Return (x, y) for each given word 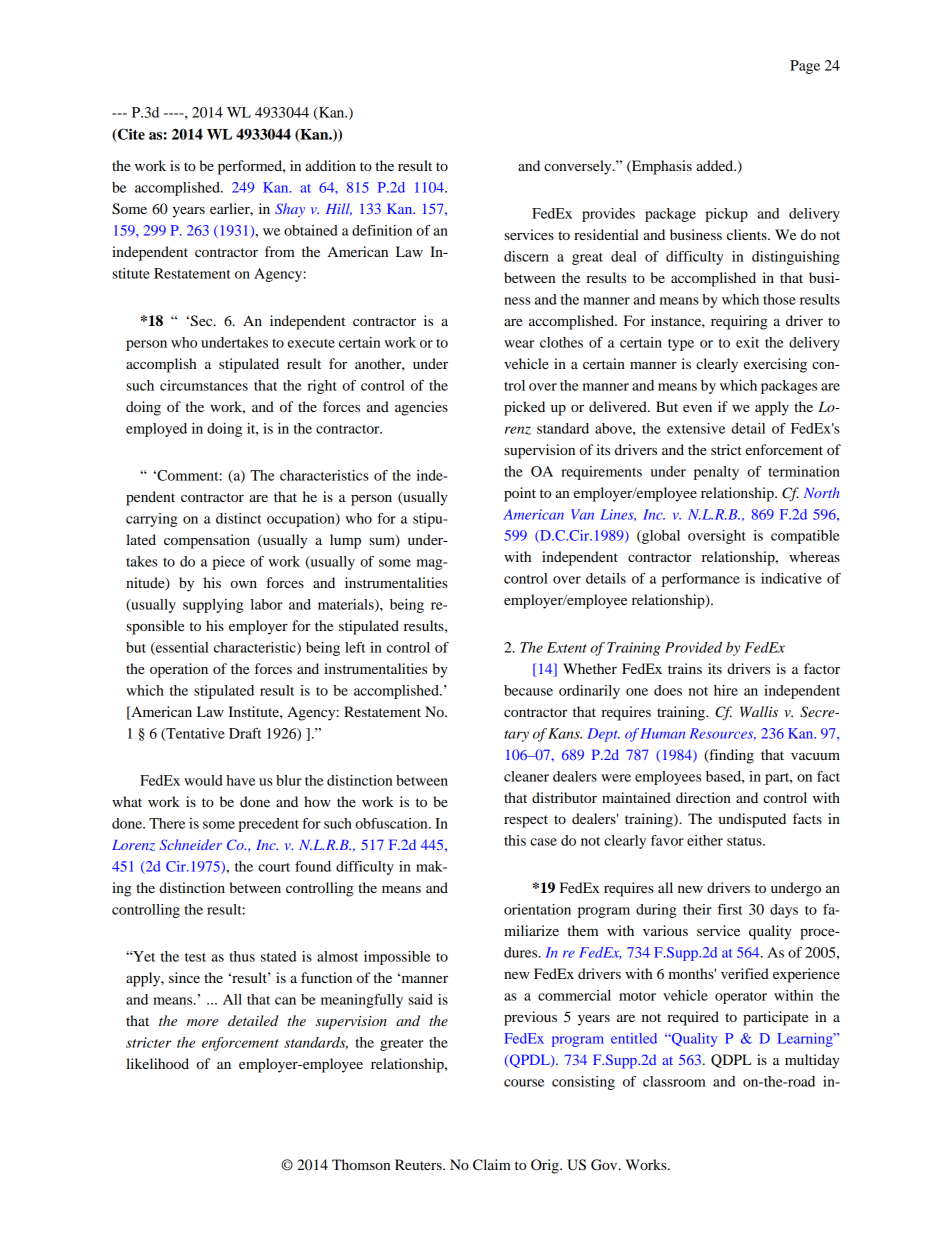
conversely (579, 167)
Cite (130, 135)
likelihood (157, 1063)
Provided (693, 647)
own (243, 584)
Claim (492, 1165)
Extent (567, 647)
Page (805, 67)
